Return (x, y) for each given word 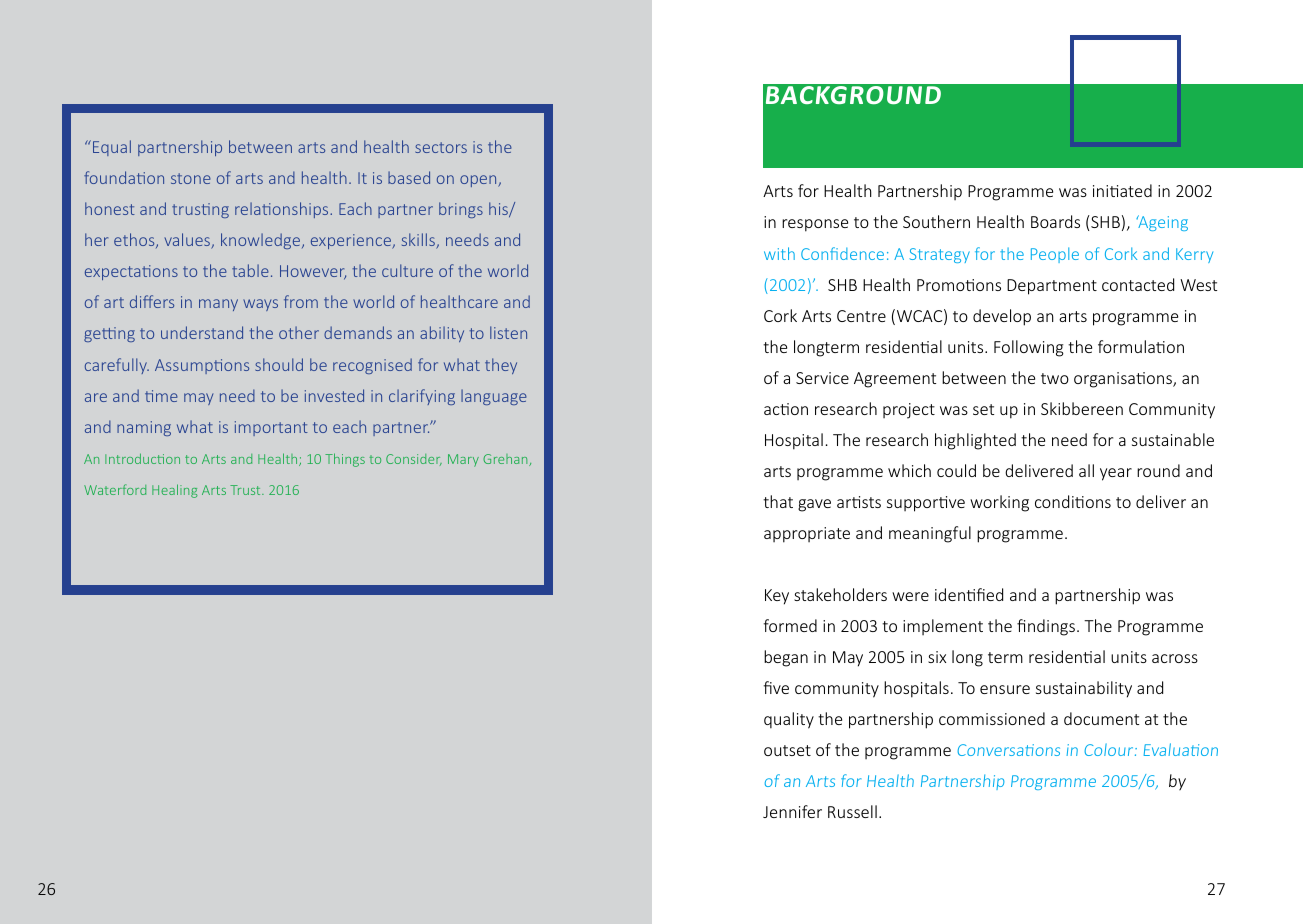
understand (202, 332)
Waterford (115, 489)
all (1086, 470)
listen (508, 332)
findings (1047, 627)
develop (1002, 317)
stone (191, 178)
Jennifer (792, 811)
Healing (175, 491)
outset (787, 750)
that (778, 501)
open (479, 181)
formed (790, 625)
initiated (1122, 190)
